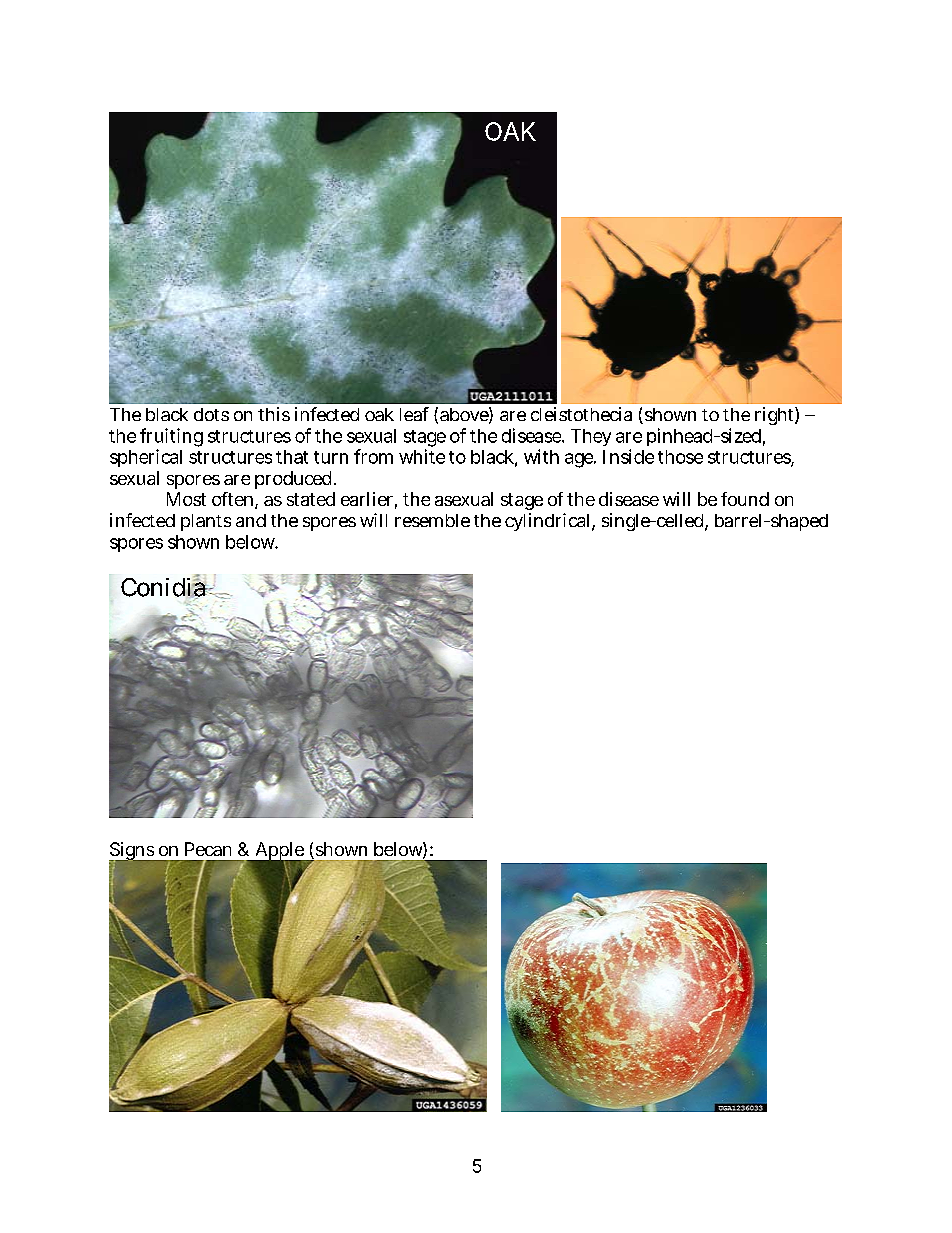  I want to click on with, so click(541, 456).
